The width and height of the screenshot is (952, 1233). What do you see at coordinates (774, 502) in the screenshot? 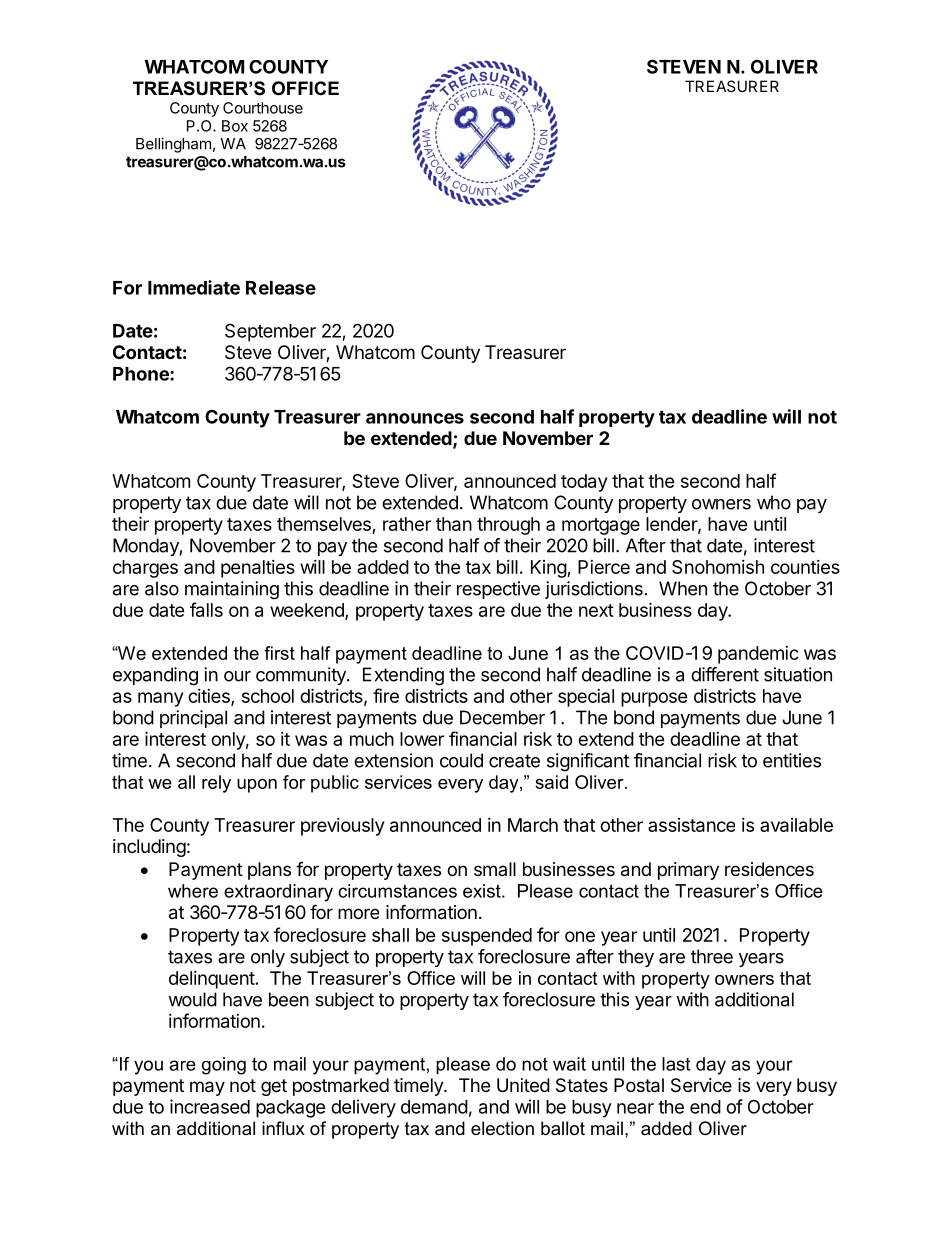
I see `who` at bounding box center [774, 502].
